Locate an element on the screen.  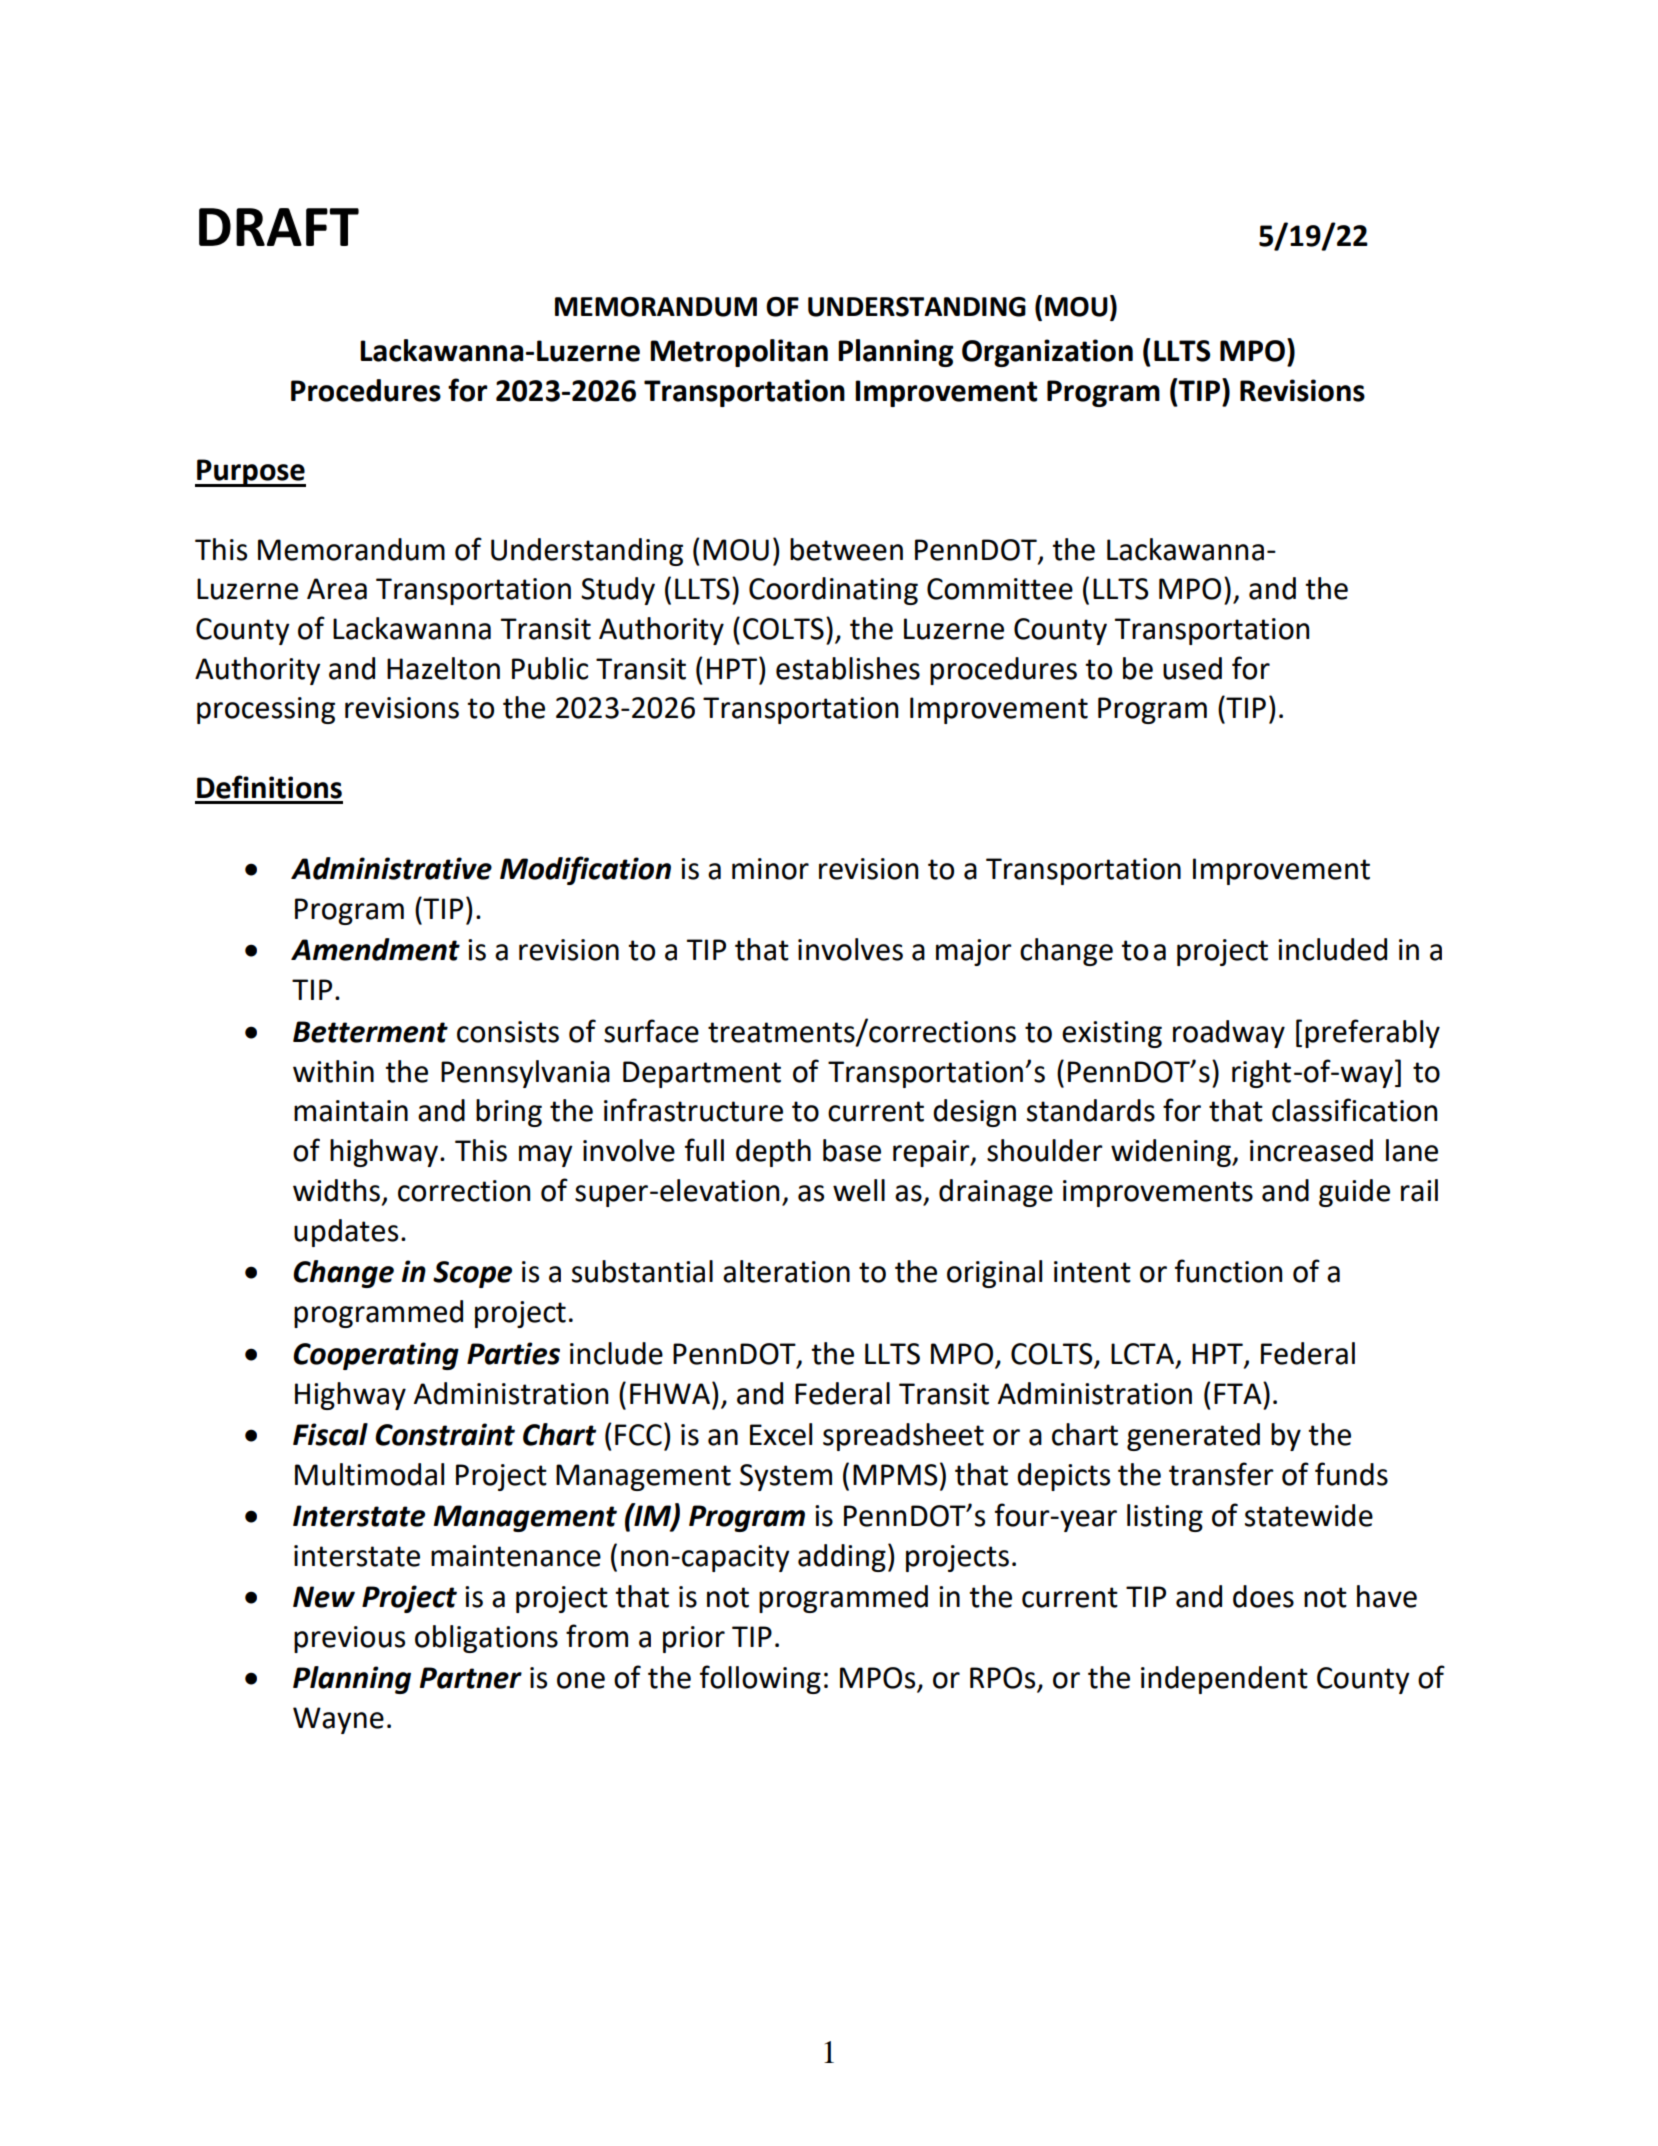
Metropolitan is located at coordinates (739, 353).
